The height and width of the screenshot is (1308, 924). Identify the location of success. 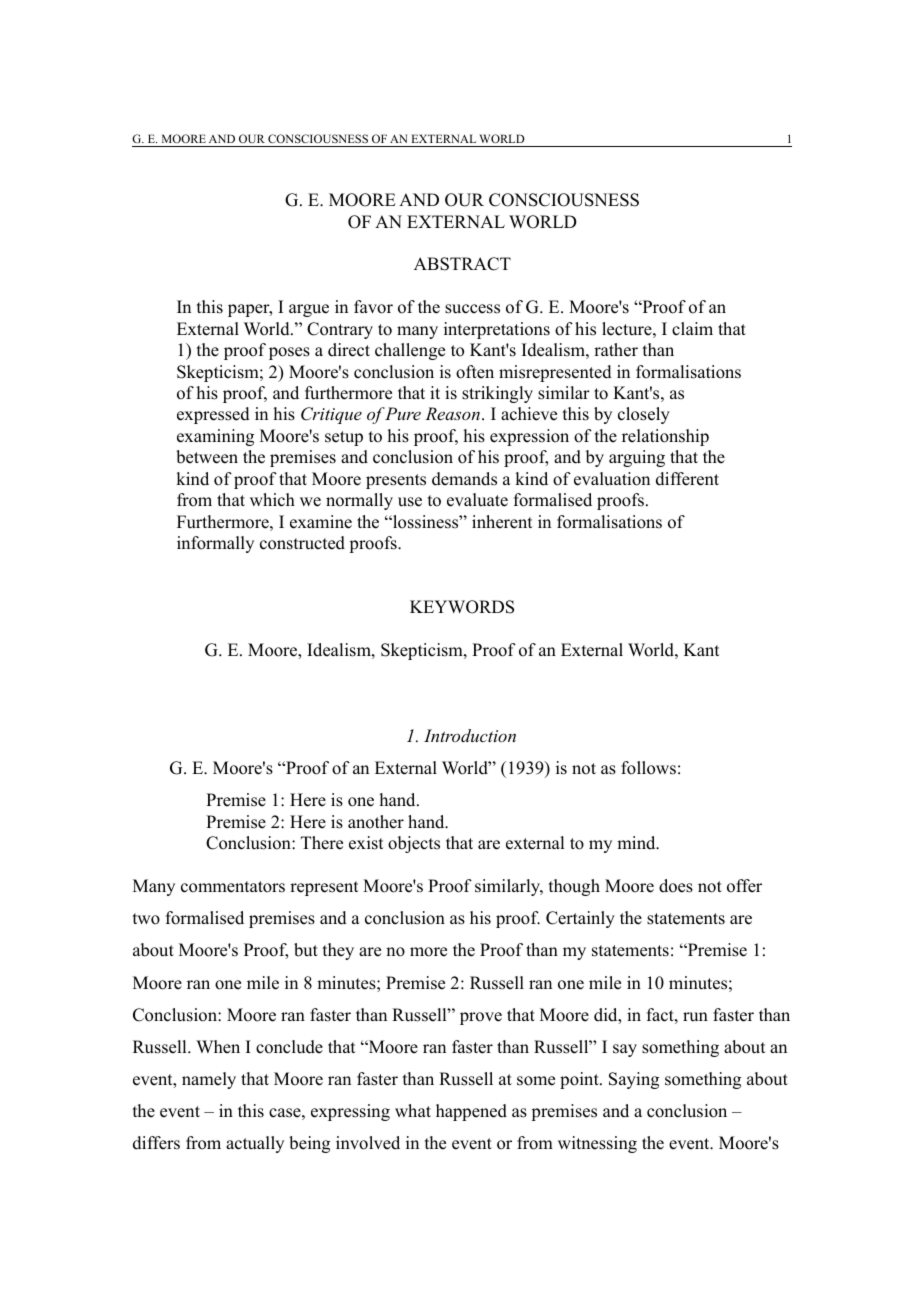
(472, 309).
